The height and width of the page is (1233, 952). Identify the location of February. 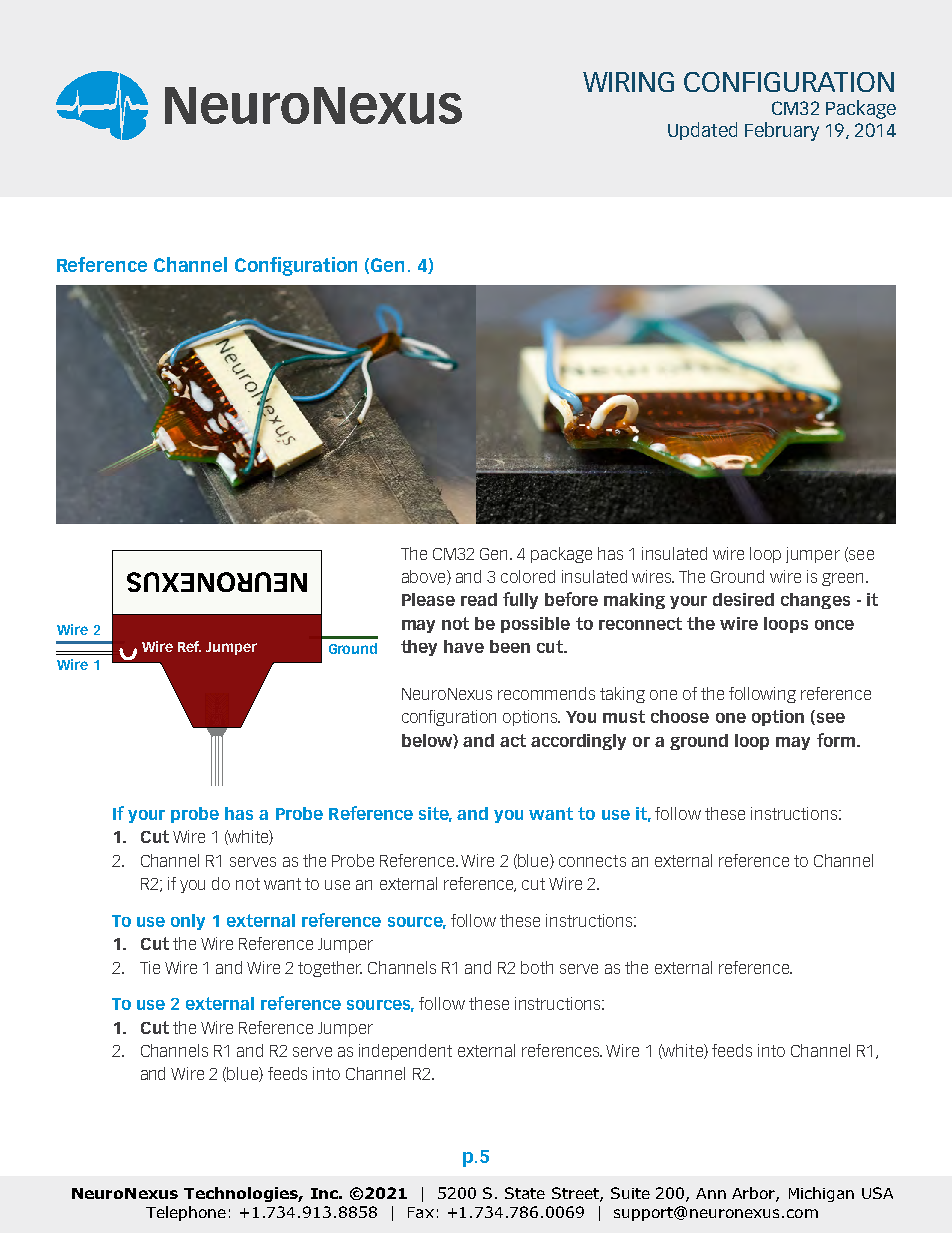
(782, 131).
